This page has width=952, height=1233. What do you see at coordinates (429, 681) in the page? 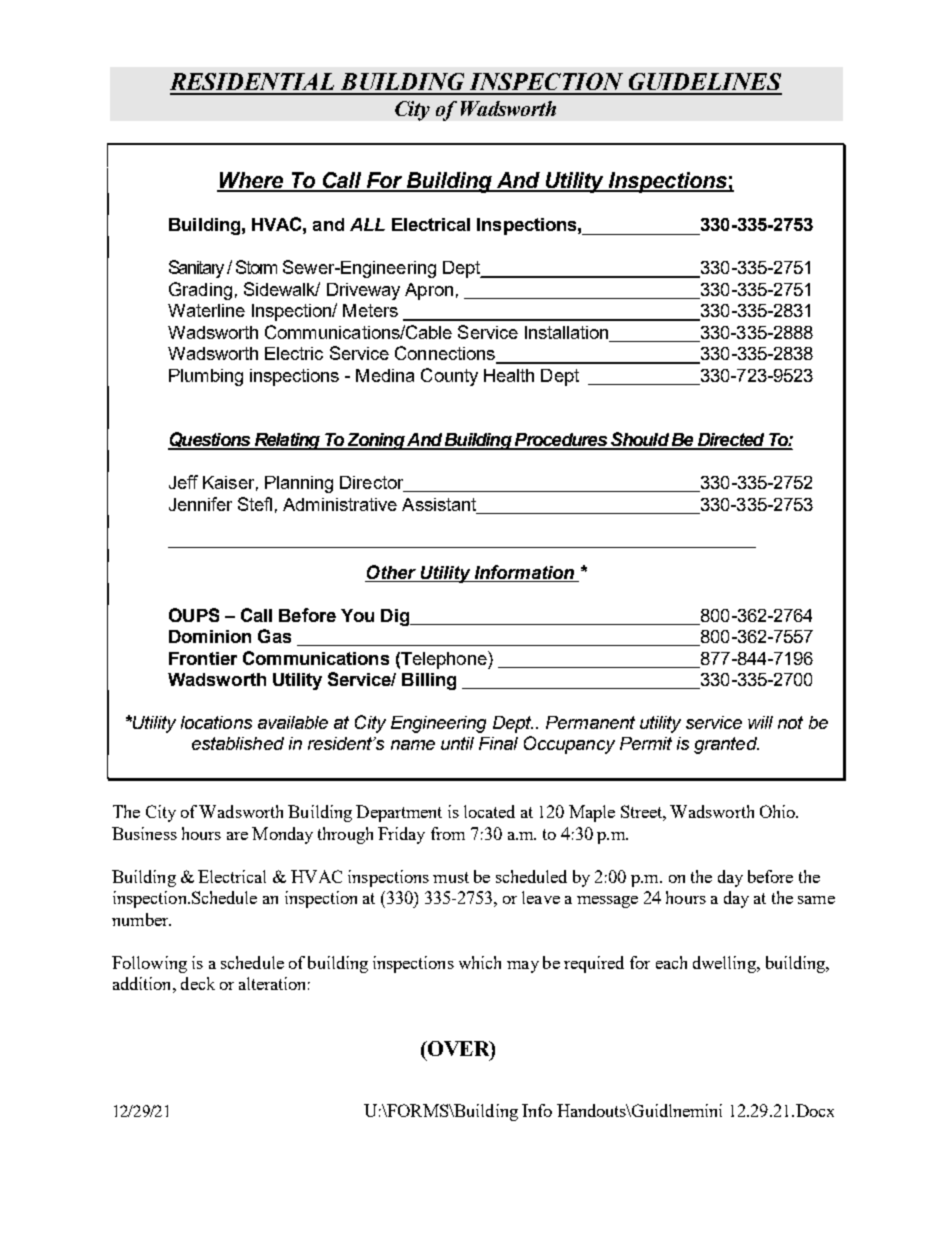
I see `Billing` at bounding box center [429, 681].
